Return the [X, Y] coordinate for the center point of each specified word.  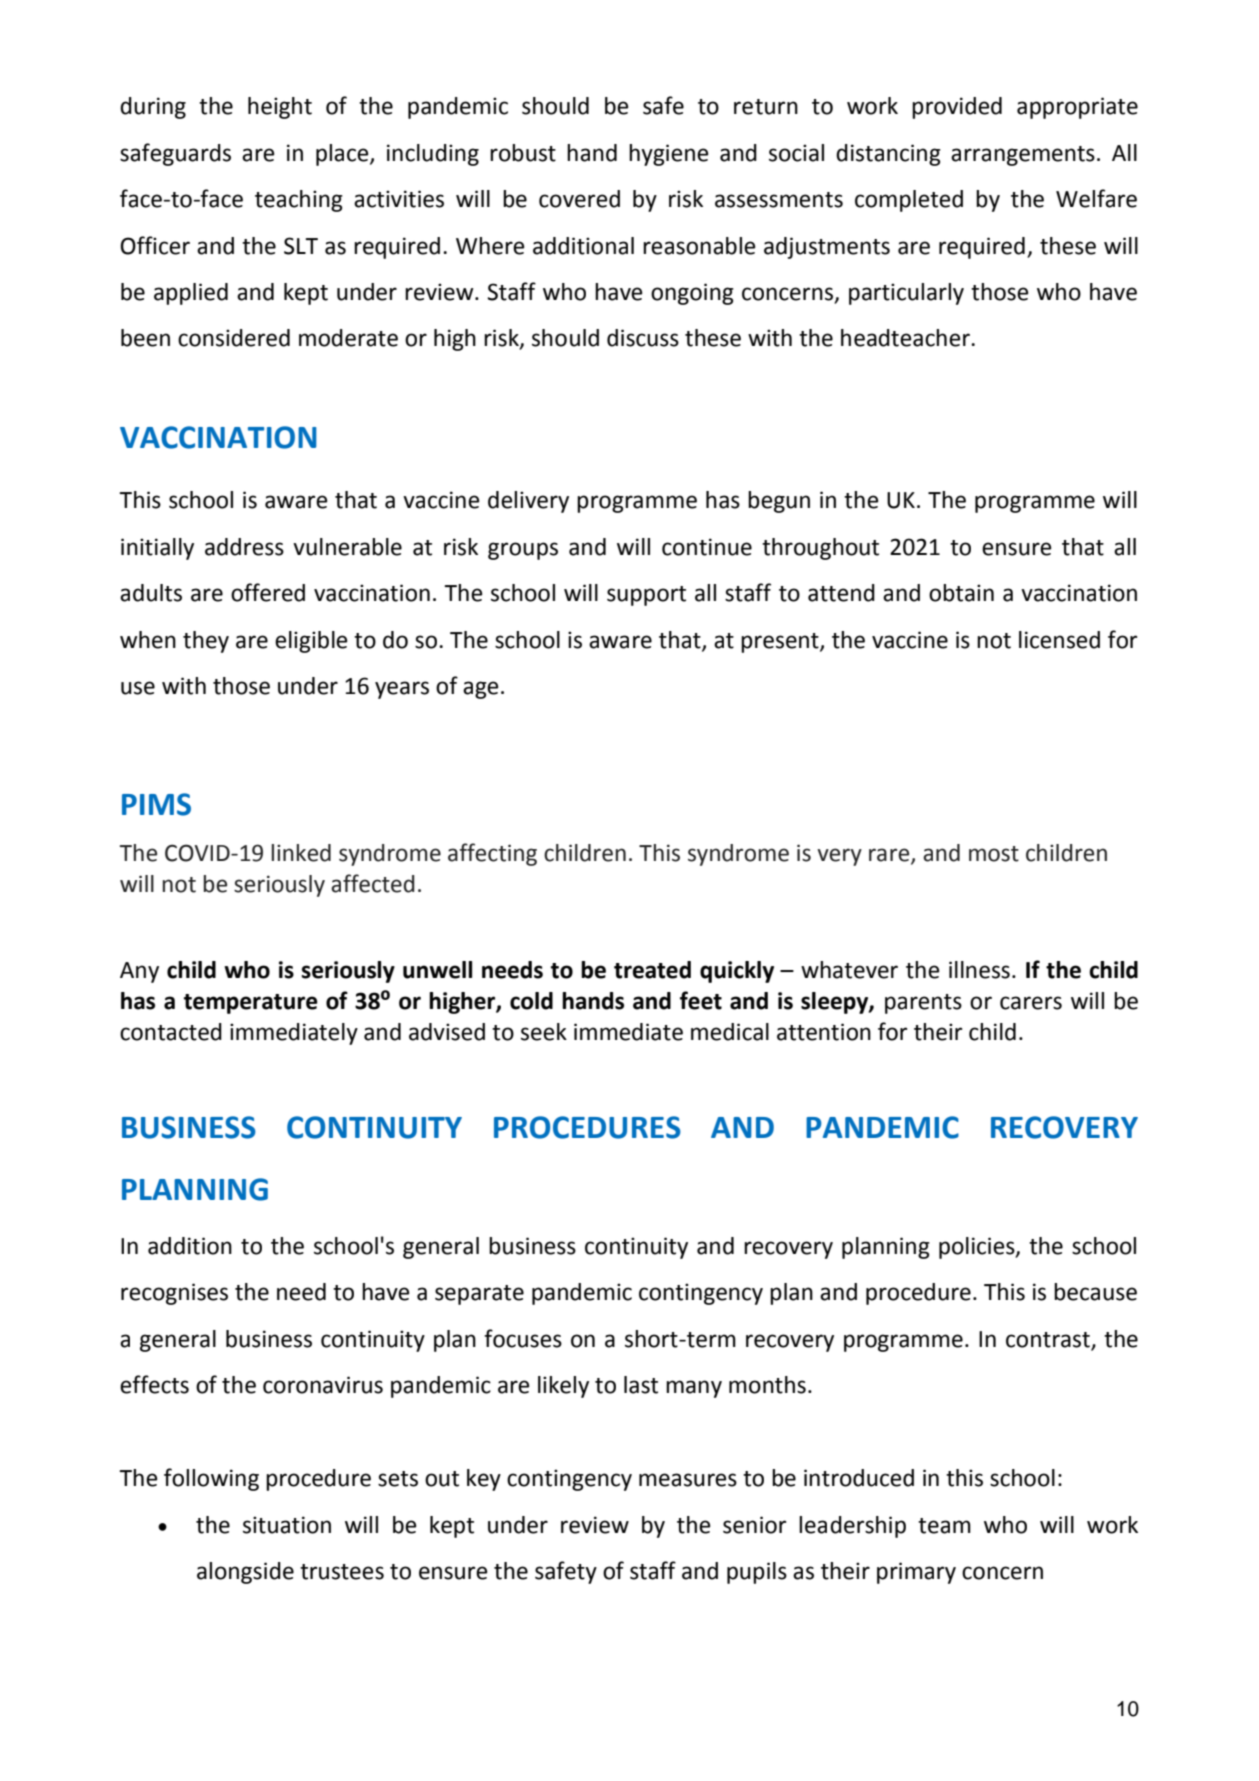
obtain [961, 593]
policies [978, 1248]
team [944, 1526]
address [244, 547]
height [280, 108]
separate [479, 1295]
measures [688, 1480]
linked [301, 853]
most [994, 854]
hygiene [669, 155]
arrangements [1023, 156]
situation [287, 1525]
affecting [492, 854]
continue [707, 547]
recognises [174, 1294]
